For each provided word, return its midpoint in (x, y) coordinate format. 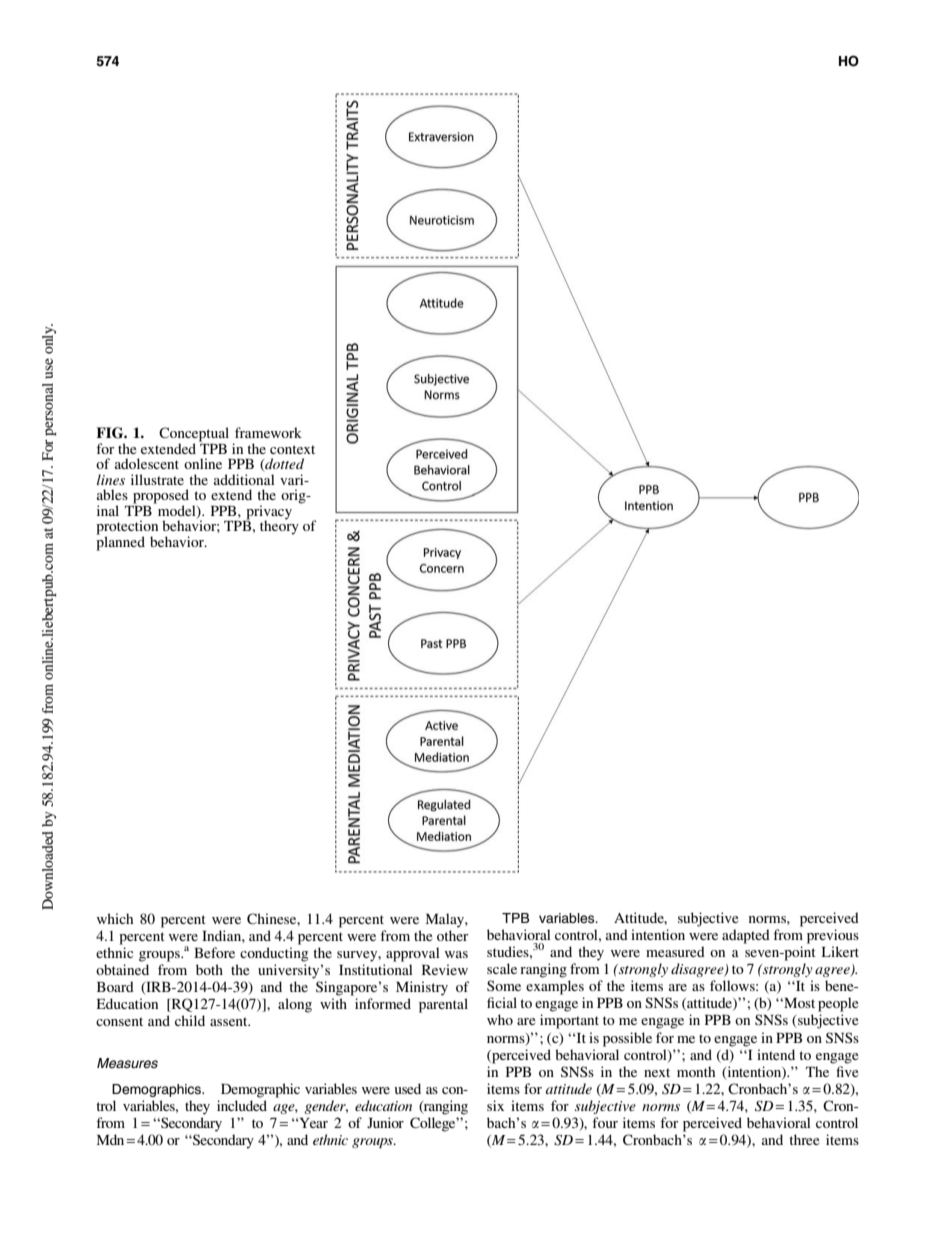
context (292, 449)
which (115, 918)
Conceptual (194, 435)
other (452, 935)
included (242, 1105)
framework (268, 432)
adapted (746, 936)
